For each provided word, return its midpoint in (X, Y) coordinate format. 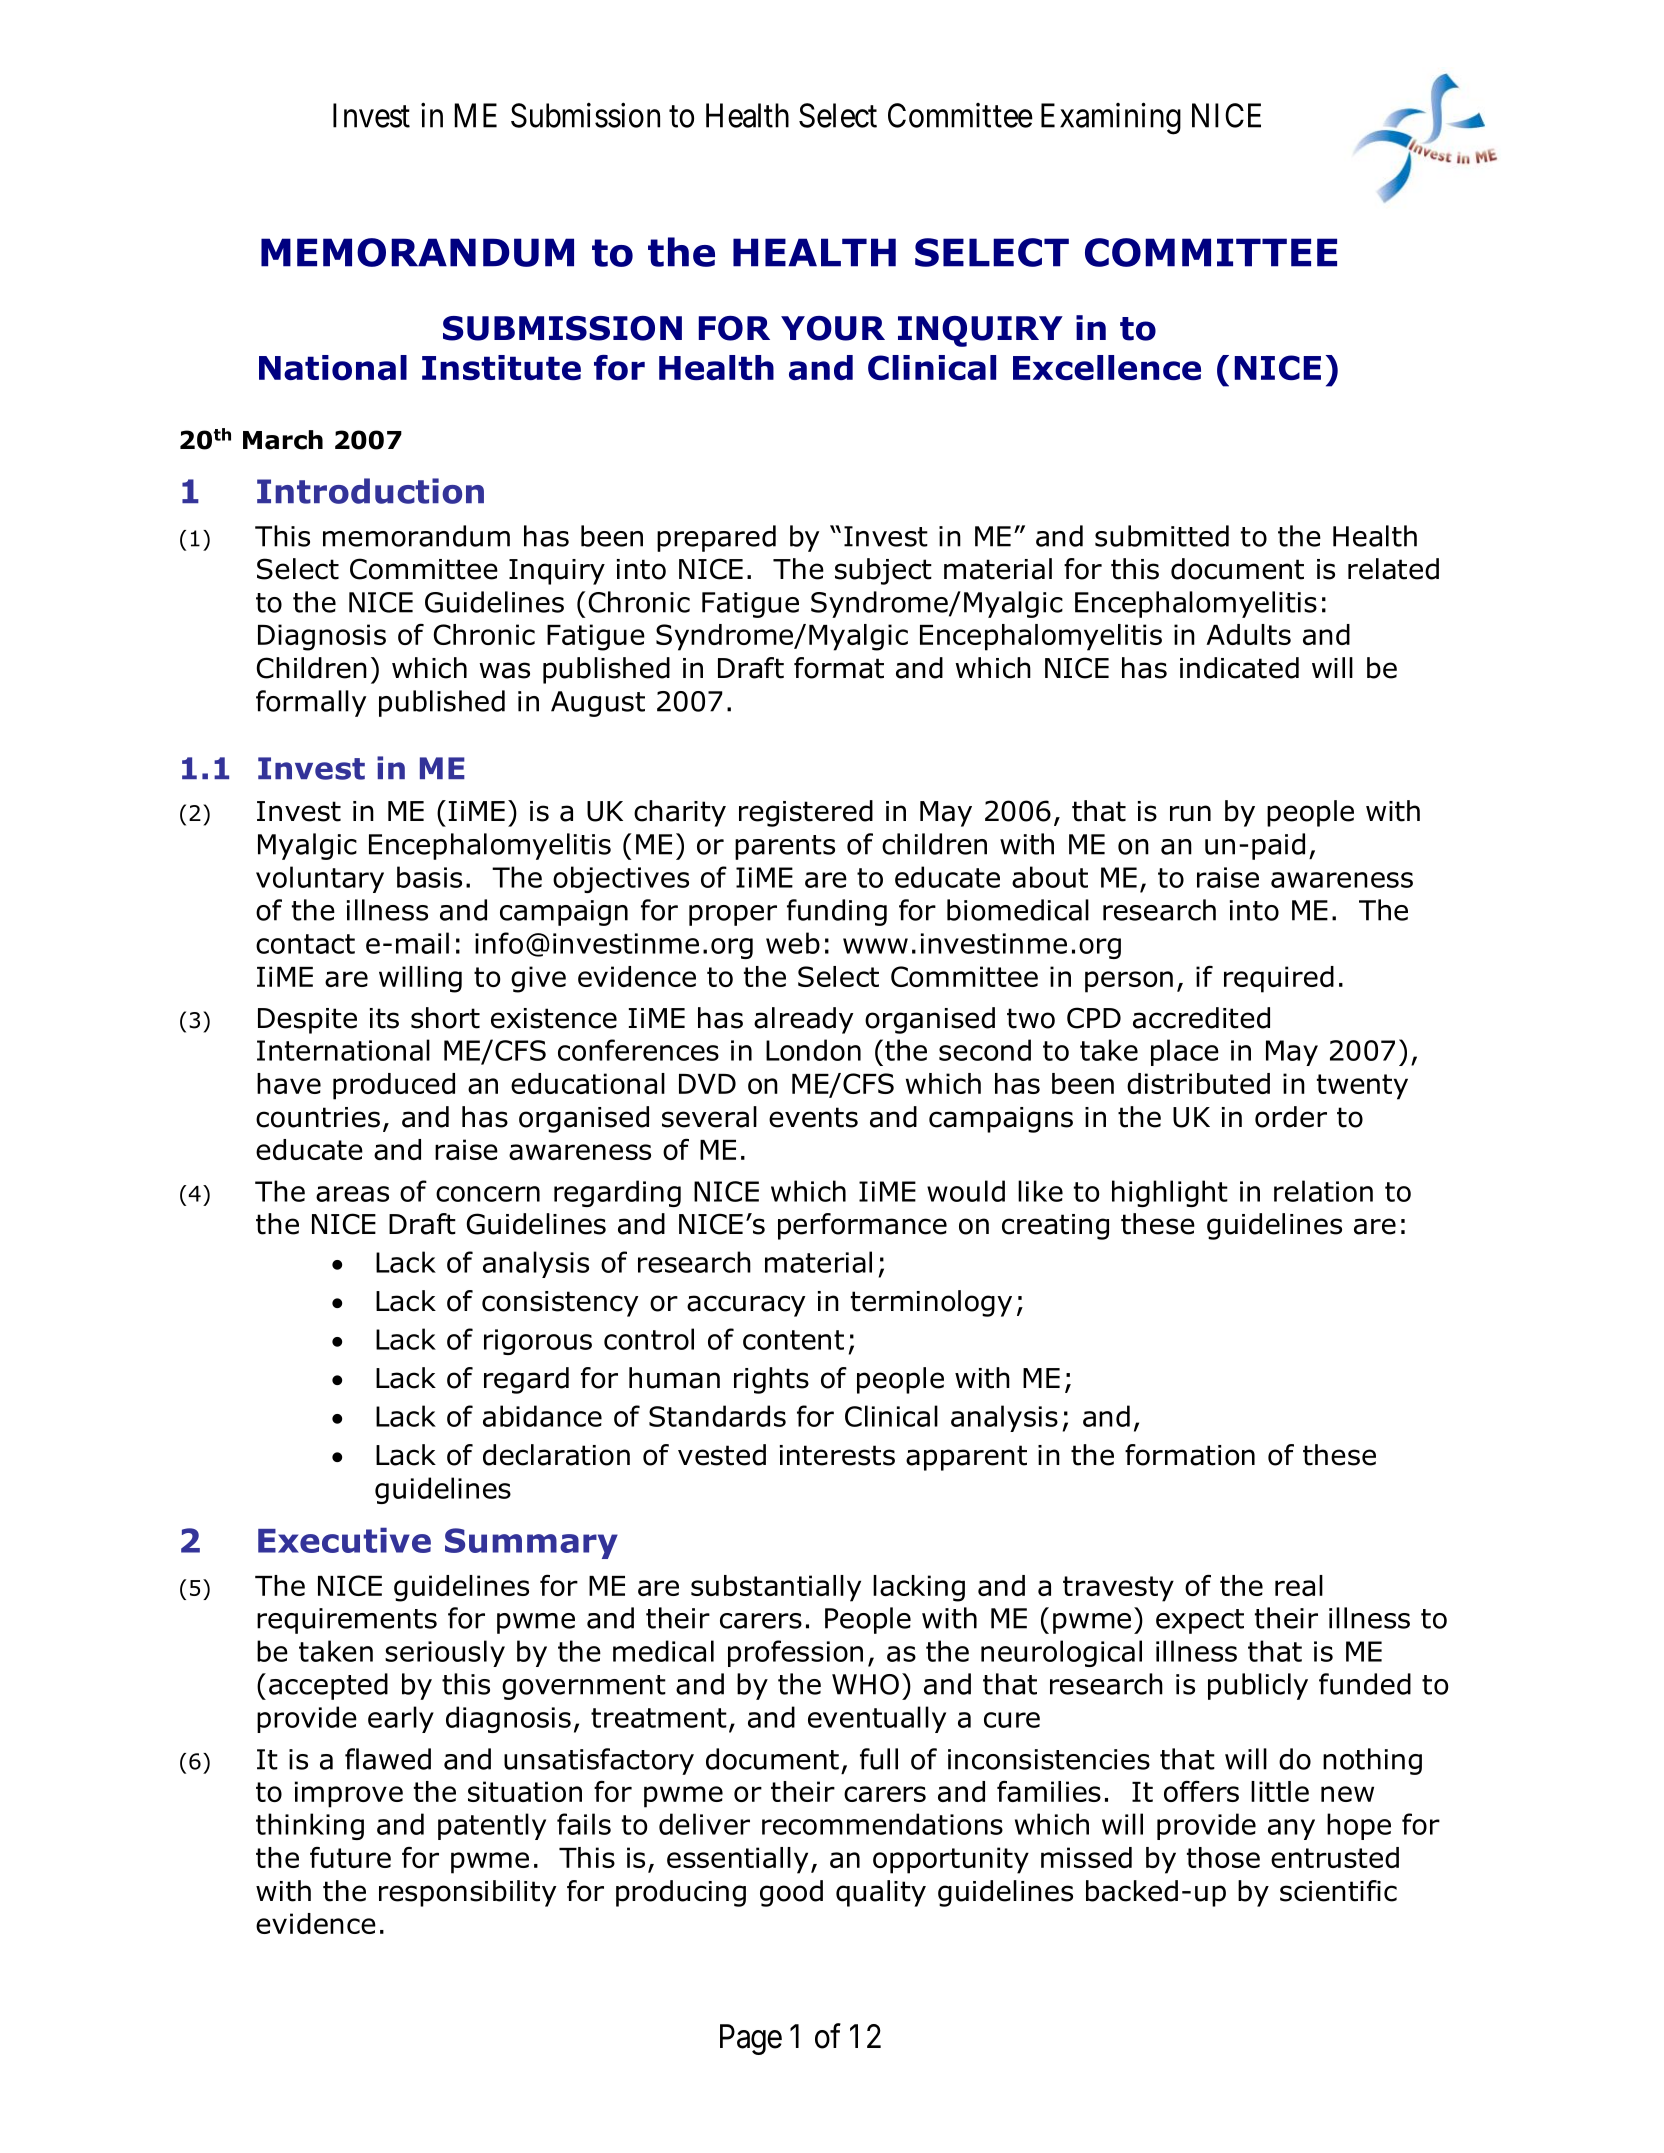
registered (806, 813)
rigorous (538, 1342)
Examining (1111, 119)
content (793, 1340)
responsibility (468, 1893)
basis (429, 877)
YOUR (833, 328)
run (1190, 813)
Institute (501, 368)
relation (1323, 1191)
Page (751, 2039)
